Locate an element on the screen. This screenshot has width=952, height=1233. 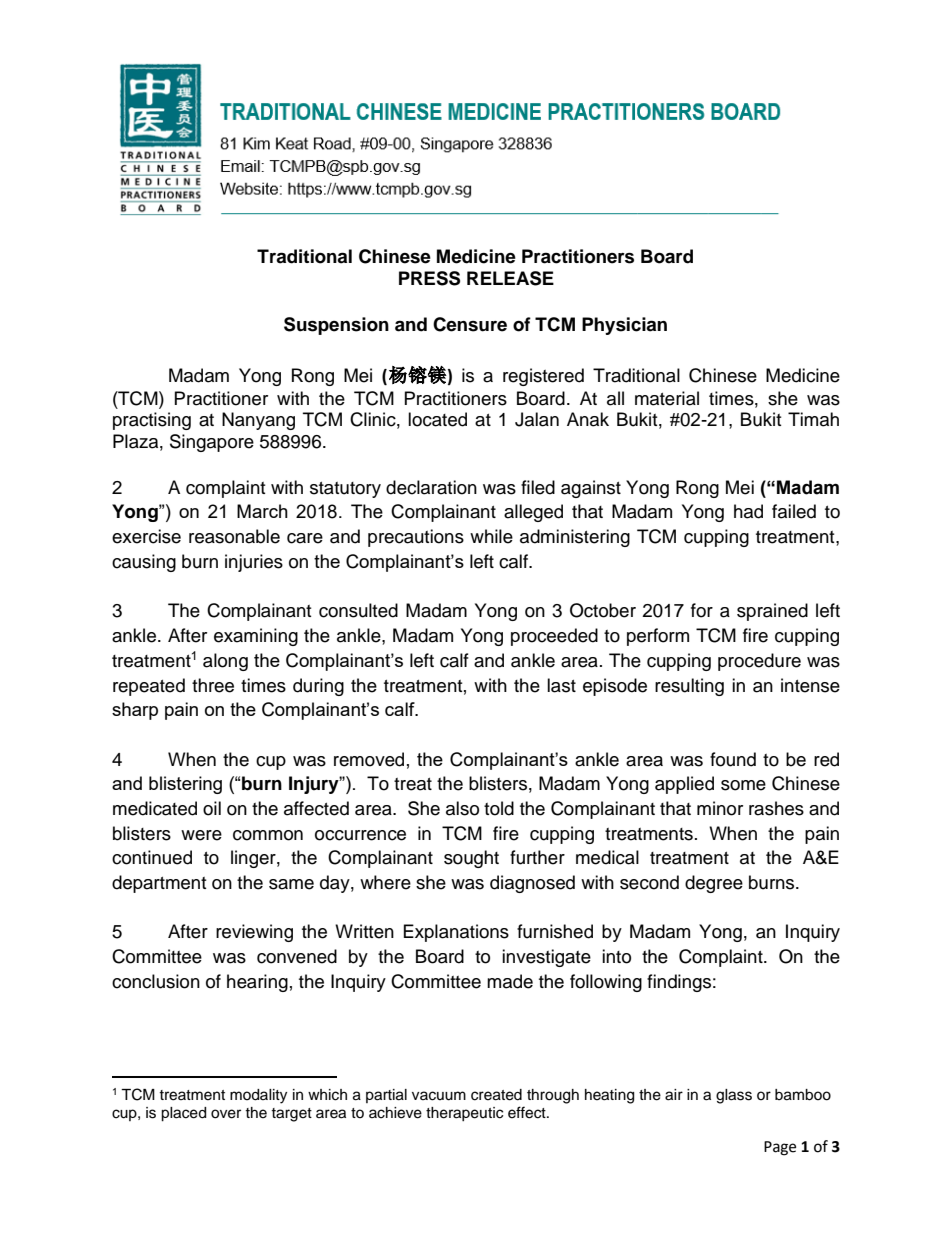
Censure is located at coordinates (470, 324).
